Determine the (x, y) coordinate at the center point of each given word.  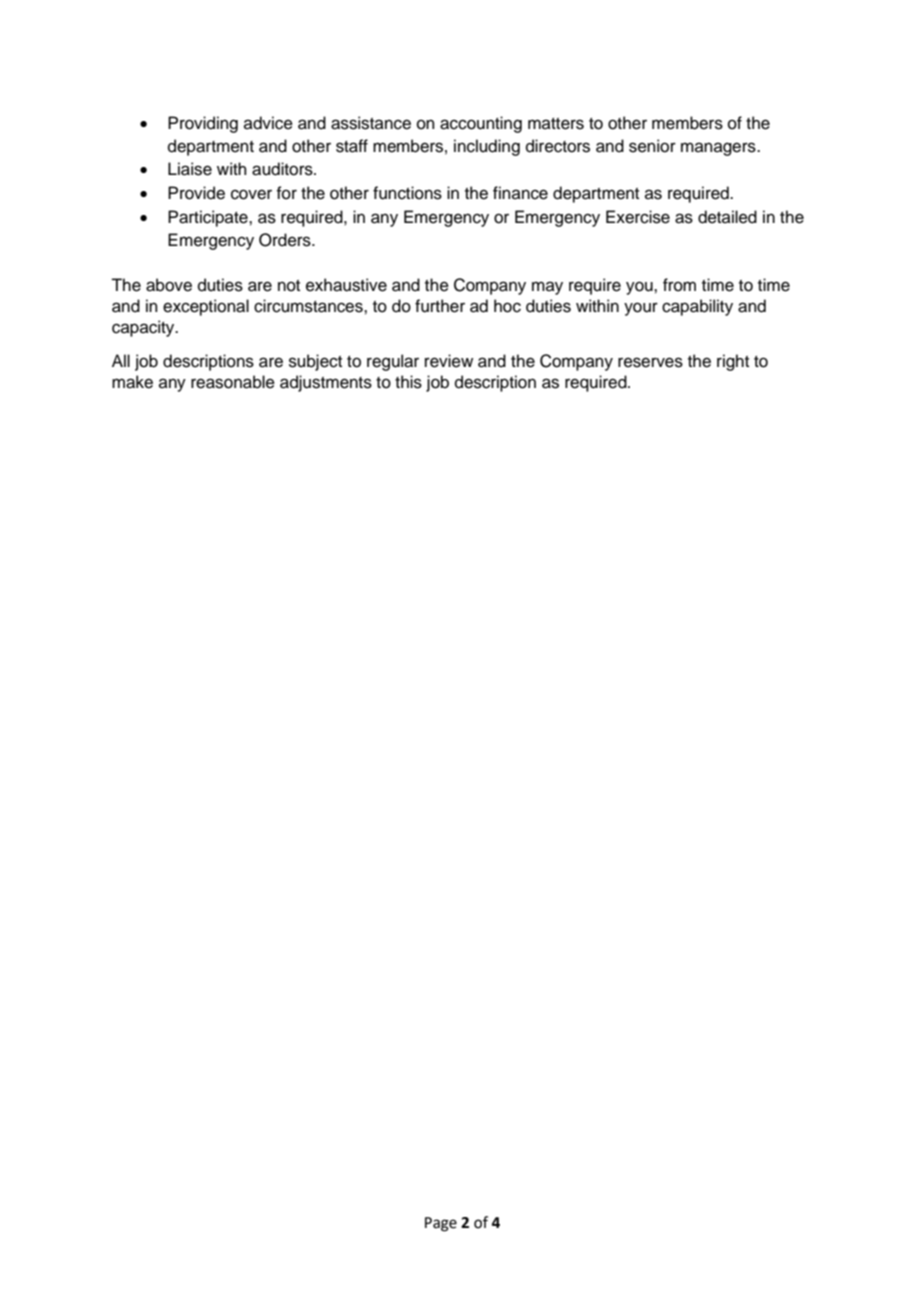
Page (441, 1224)
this (408, 382)
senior (652, 146)
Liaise (190, 169)
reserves (650, 362)
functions (407, 193)
